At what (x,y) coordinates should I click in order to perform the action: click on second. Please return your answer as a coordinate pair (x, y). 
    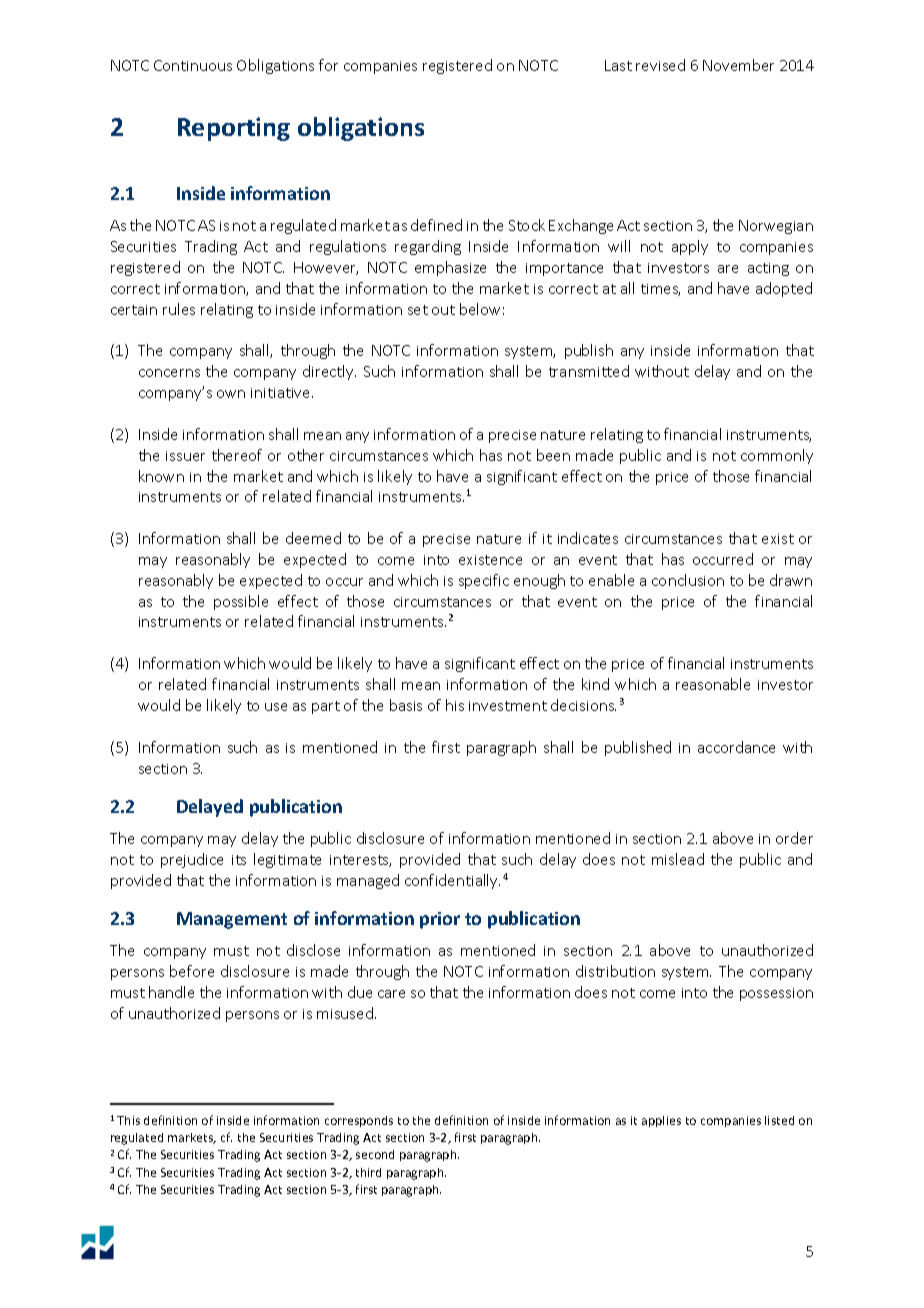
    Looking at the image, I should click on (375, 1154).
